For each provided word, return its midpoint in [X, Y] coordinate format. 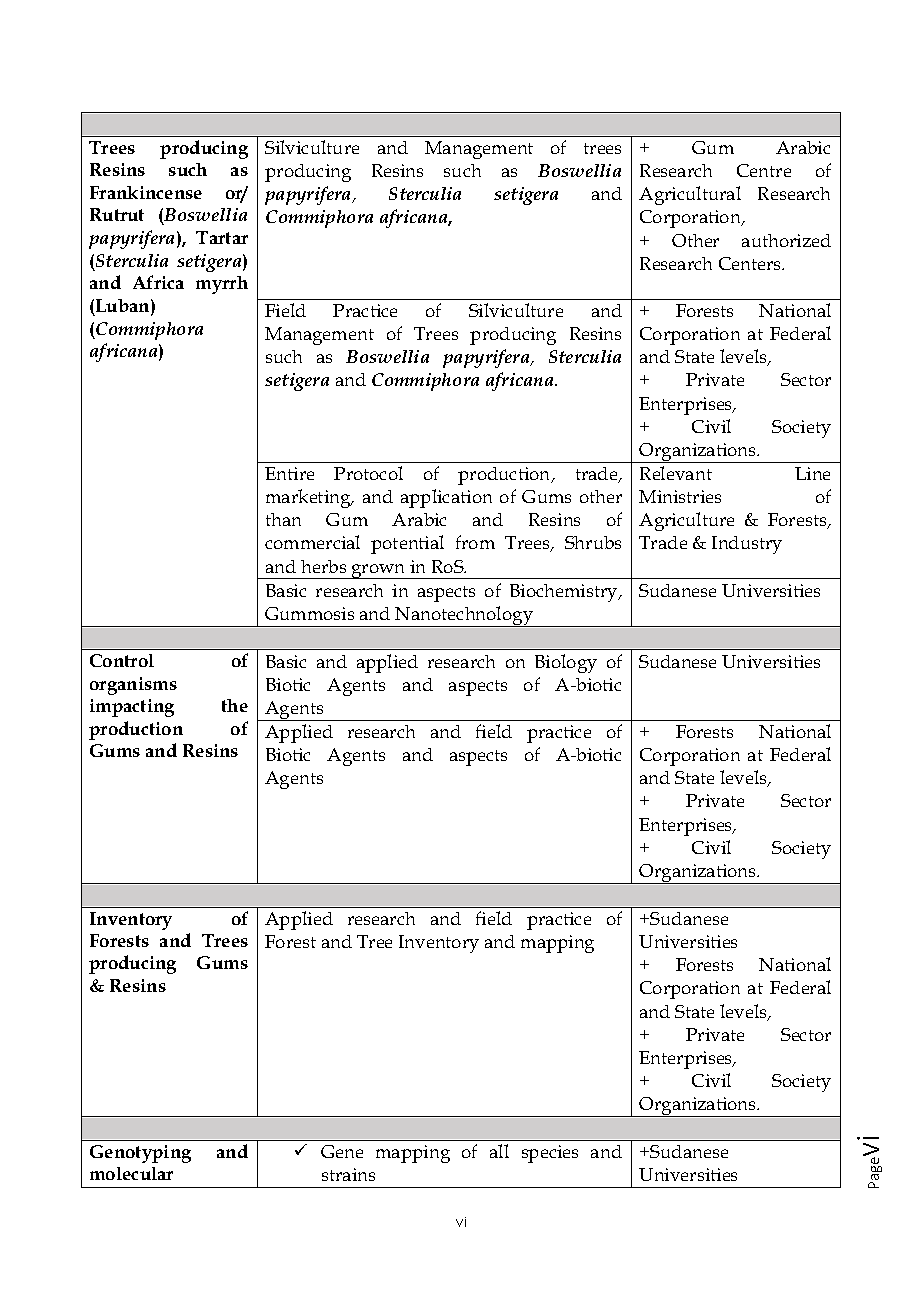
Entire [289, 473]
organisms [133, 686]
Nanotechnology [464, 616]
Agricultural [690, 195]
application [446, 498]
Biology [566, 663]
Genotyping [140, 1154]
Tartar [222, 237]
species [550, 1154]
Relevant [676, 473]
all [499, 1151]
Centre [764, 170]
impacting [132, 708]
